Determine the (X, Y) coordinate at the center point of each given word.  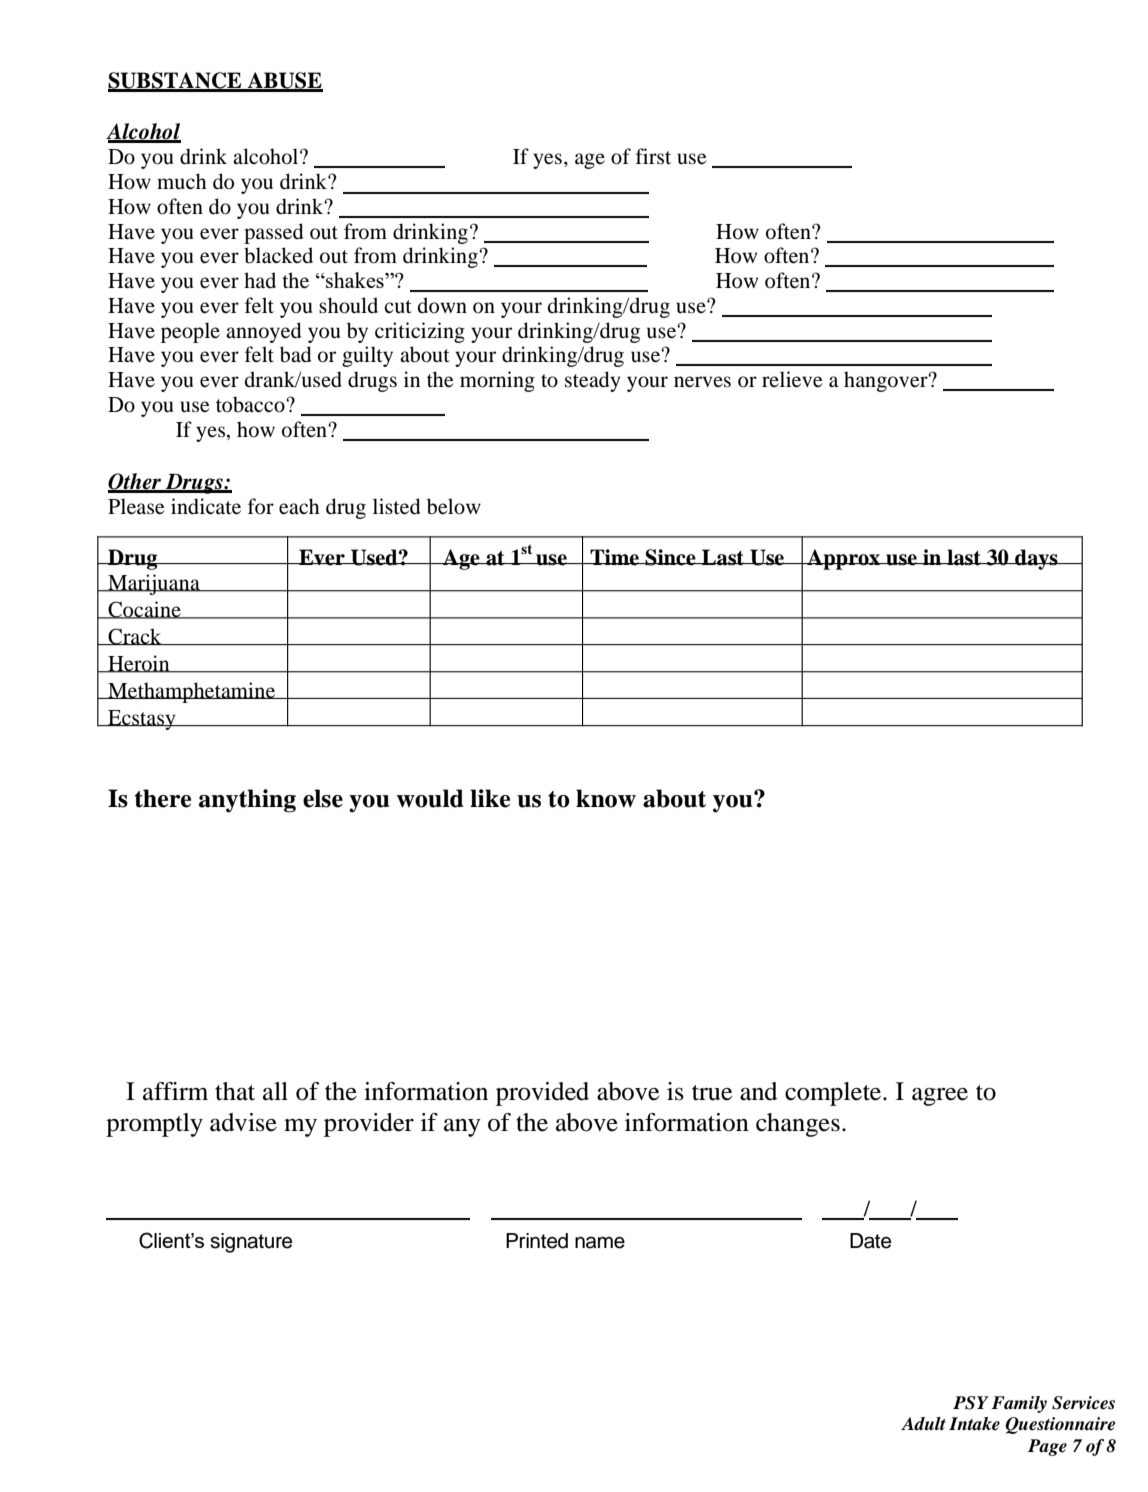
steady (593, 381)
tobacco (251, 404)
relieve (792, 379)
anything (247, 801)
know (606, 798)
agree (940, 1097)
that (235, 1091)
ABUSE (284, 81)
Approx (843, 559)
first (653, 156)
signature (251, 1243)
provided (542, 1094)
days (1036, 559)
